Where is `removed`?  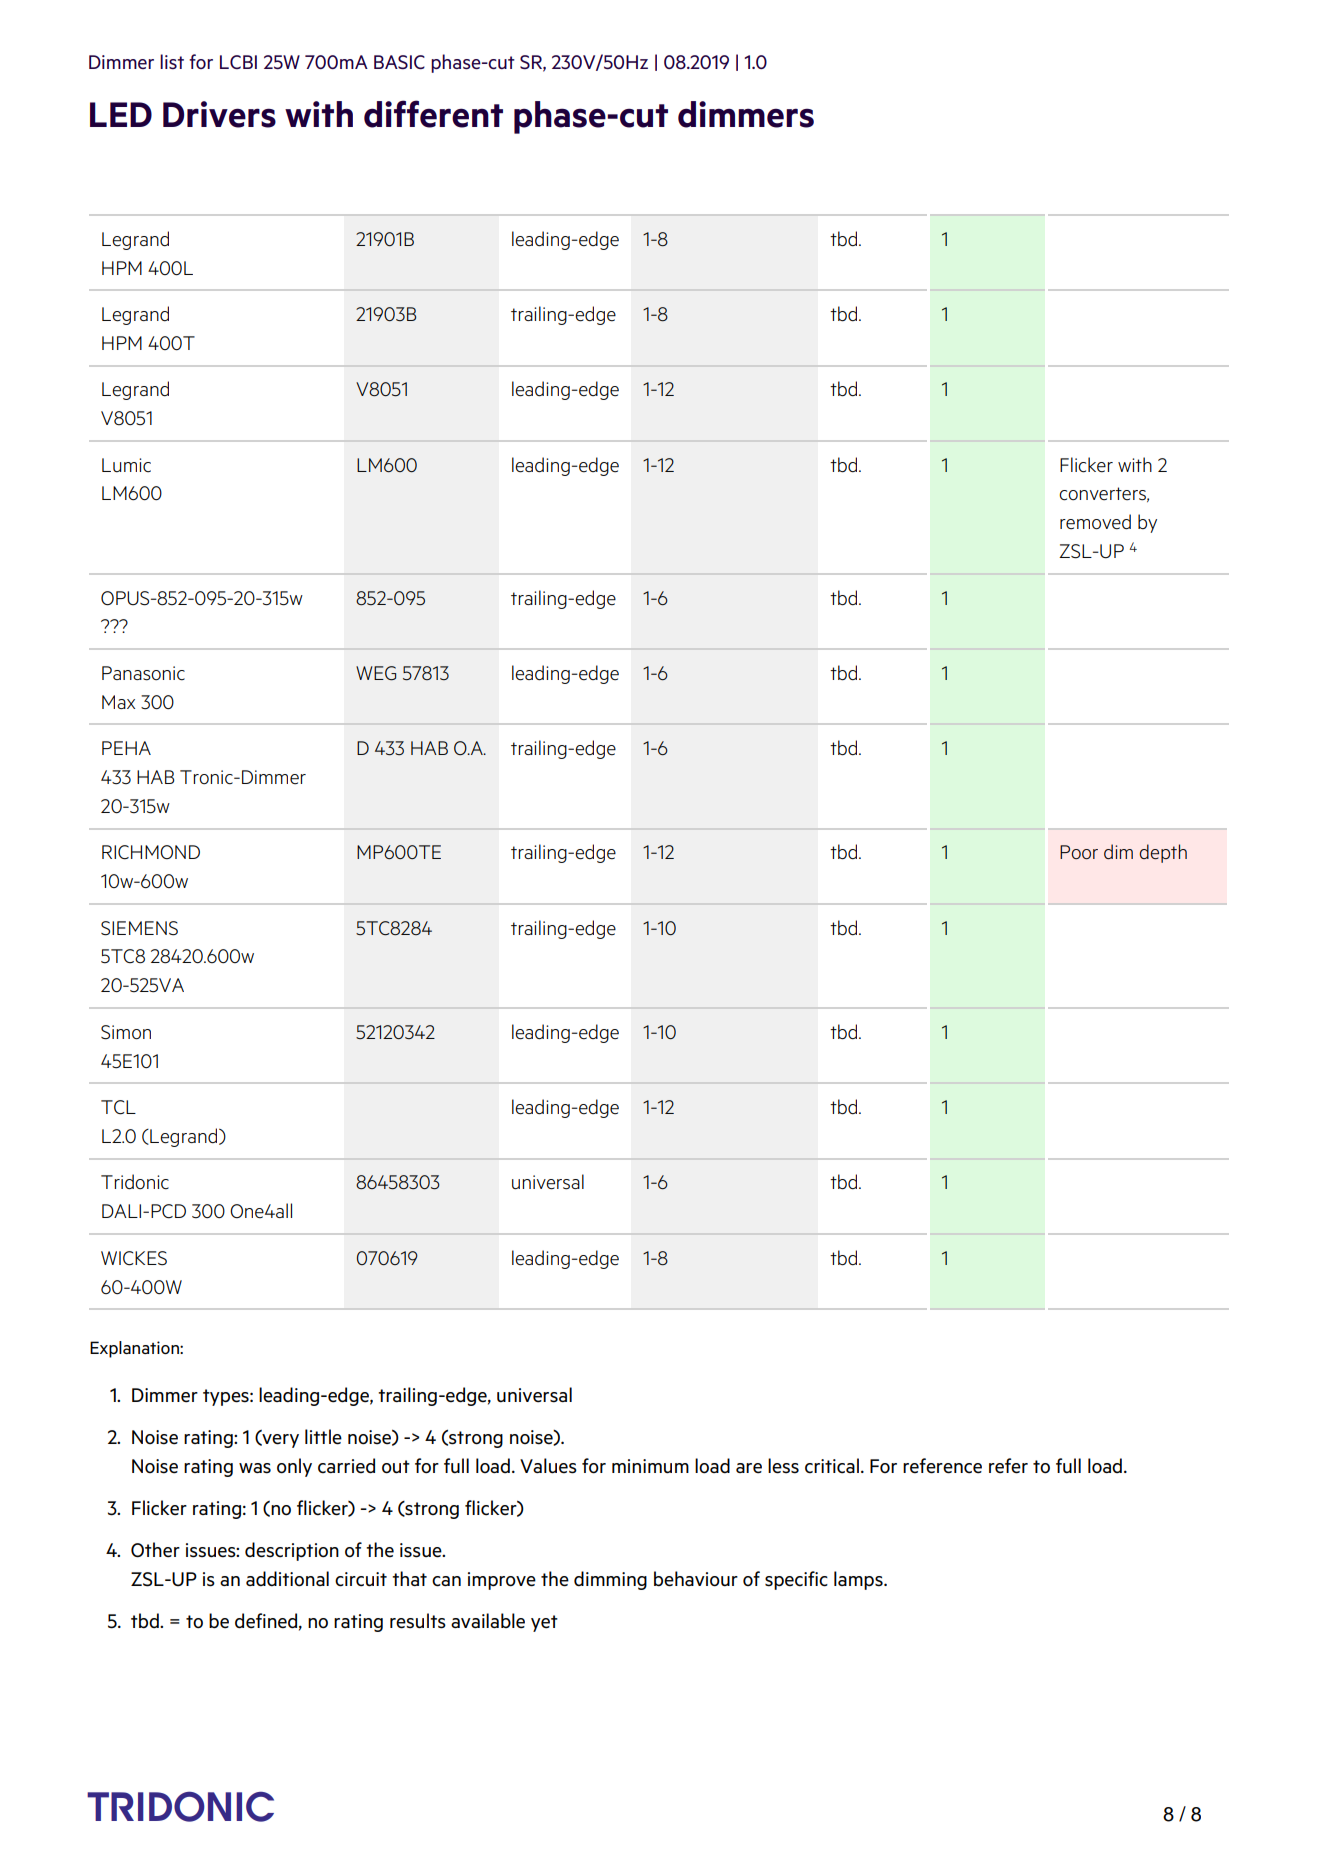 removed is located at coordinates (1095, 522).
